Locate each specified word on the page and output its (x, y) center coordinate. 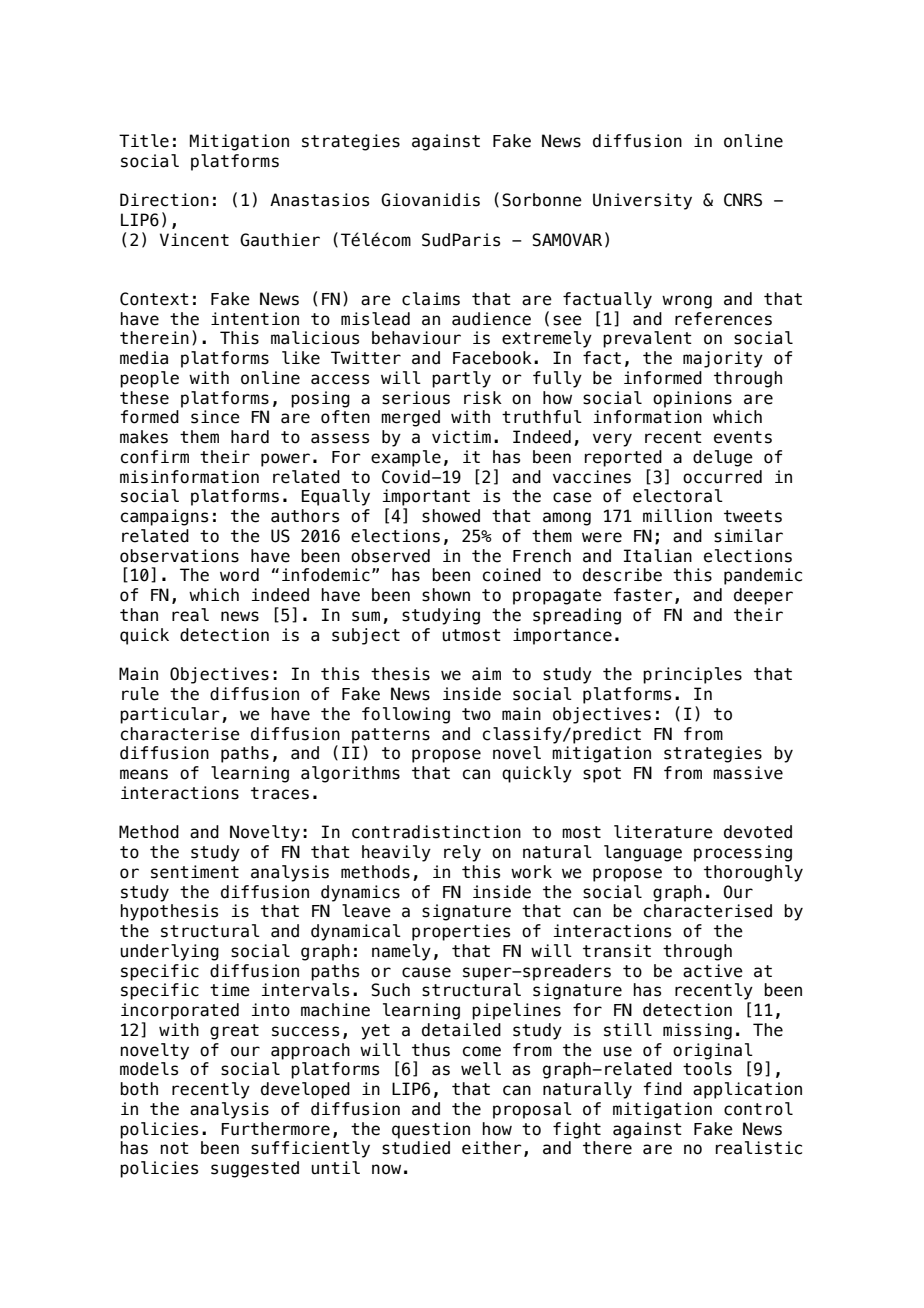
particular (170, 715)
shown (446, 595)
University (642, 201)
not (174, 1148)
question (431, 1130)
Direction (164, 200)
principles (692, 675)
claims (431, 299)
